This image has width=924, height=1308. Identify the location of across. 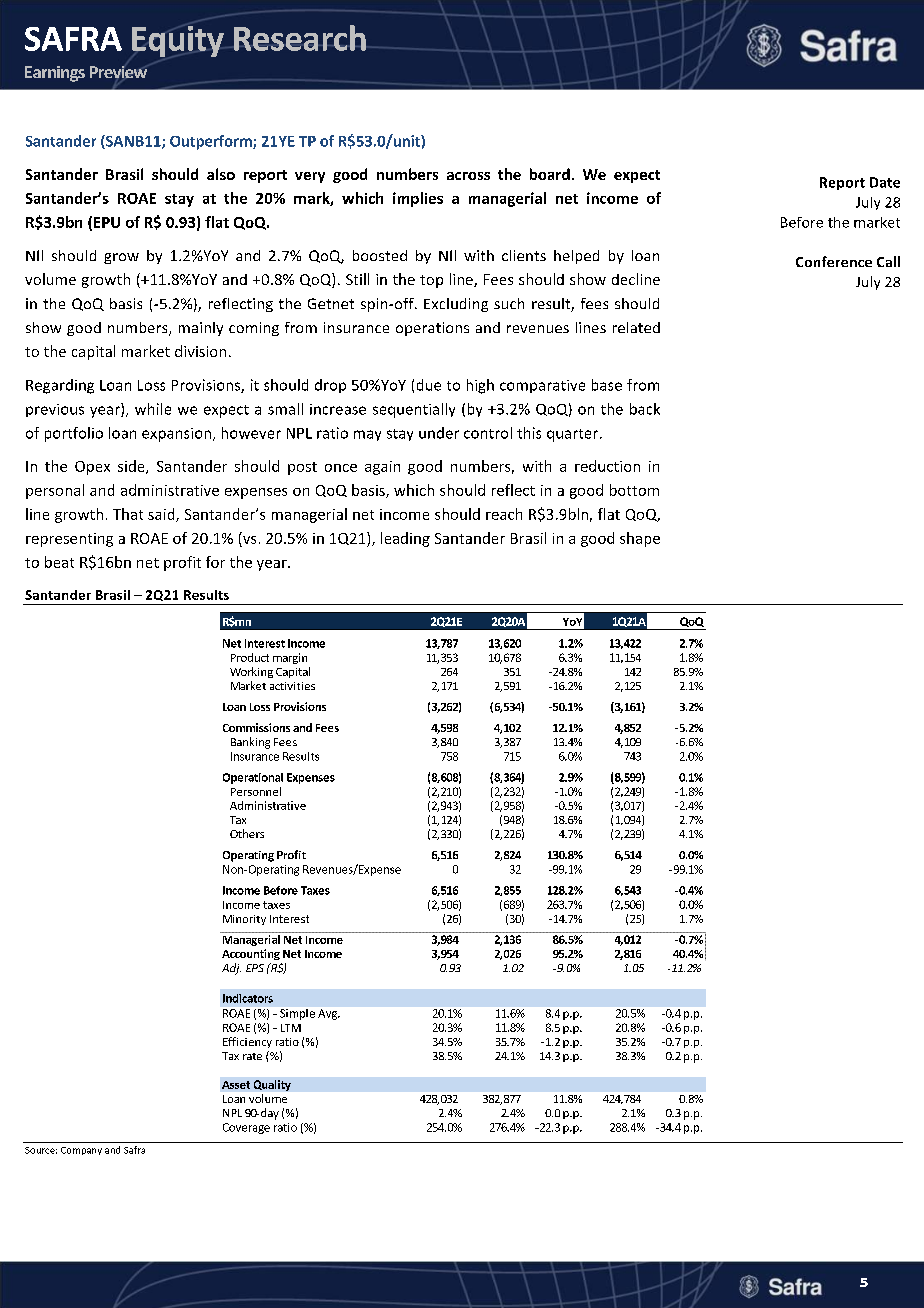
(468, 176).
